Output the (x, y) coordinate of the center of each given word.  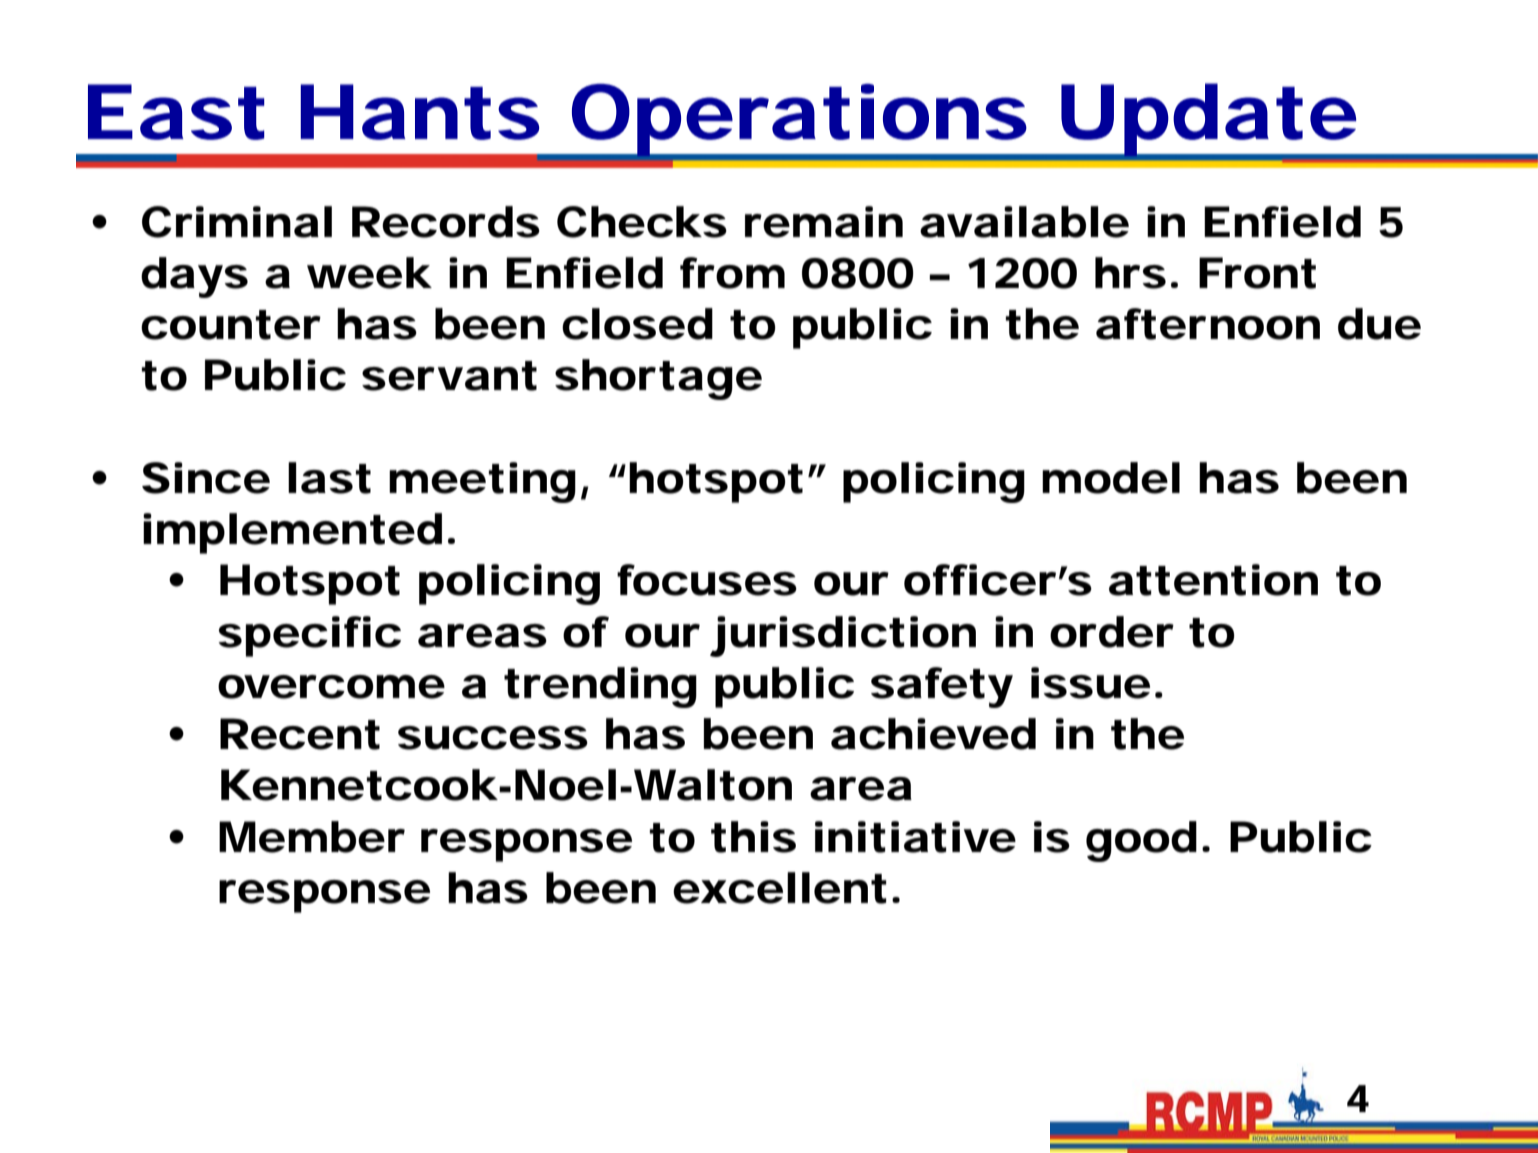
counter (231, 325)
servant (449, 376)
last (329, 478)
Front (1257, 273)
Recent (300, 734)
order (1112, 632)
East (176, 112)
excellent (780, 888)
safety (941, 687)
